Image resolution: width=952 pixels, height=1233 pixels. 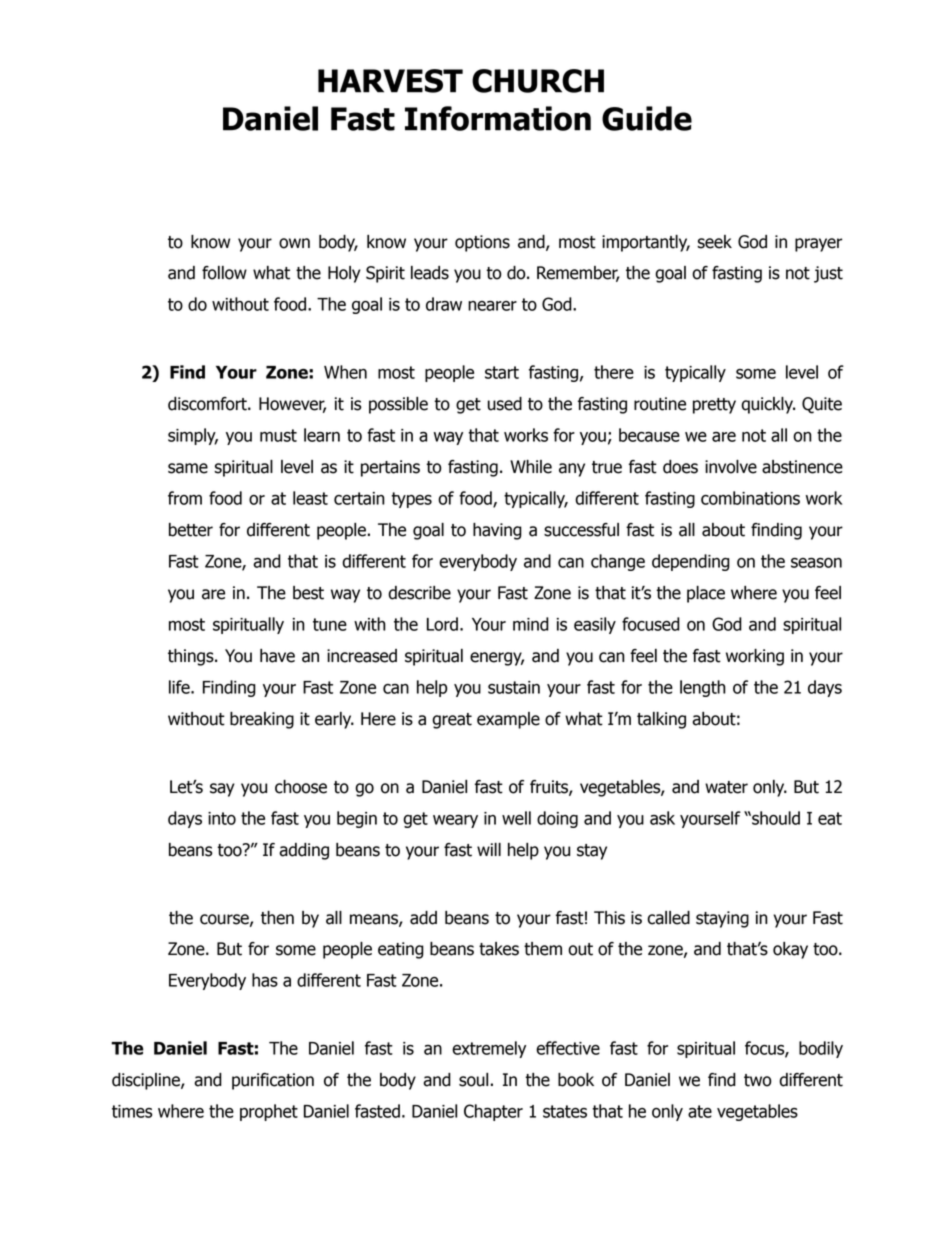 I want to click on purification, so click(x=273, y=1081).
